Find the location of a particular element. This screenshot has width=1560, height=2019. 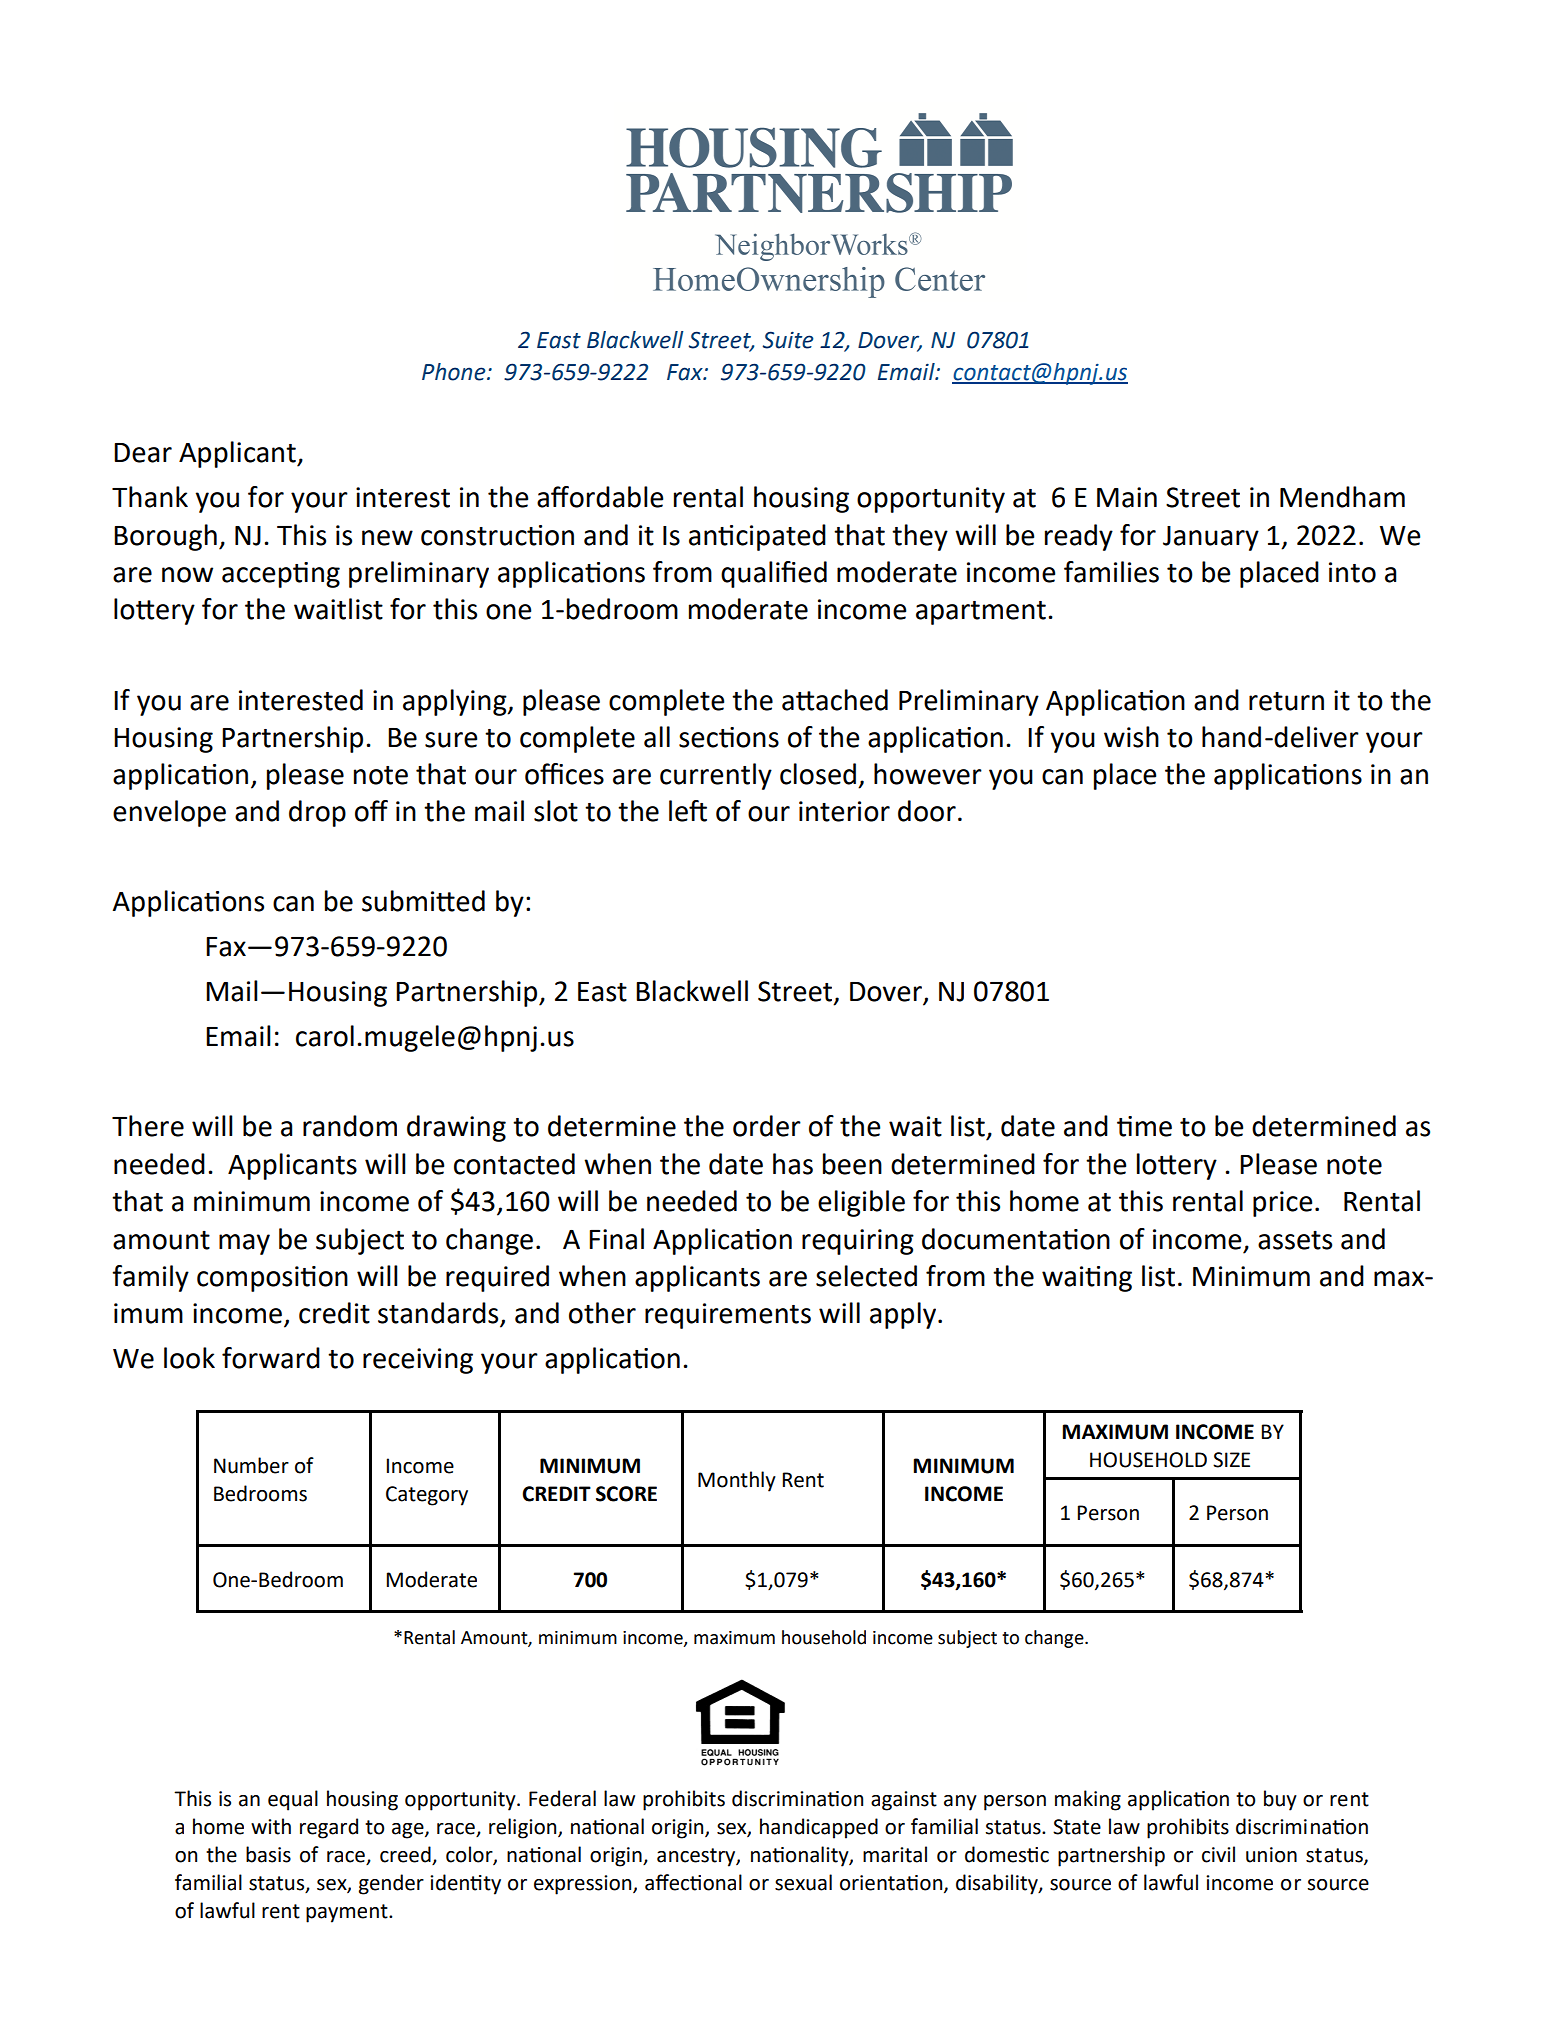

Number is located at coordinates (251, 1465).
